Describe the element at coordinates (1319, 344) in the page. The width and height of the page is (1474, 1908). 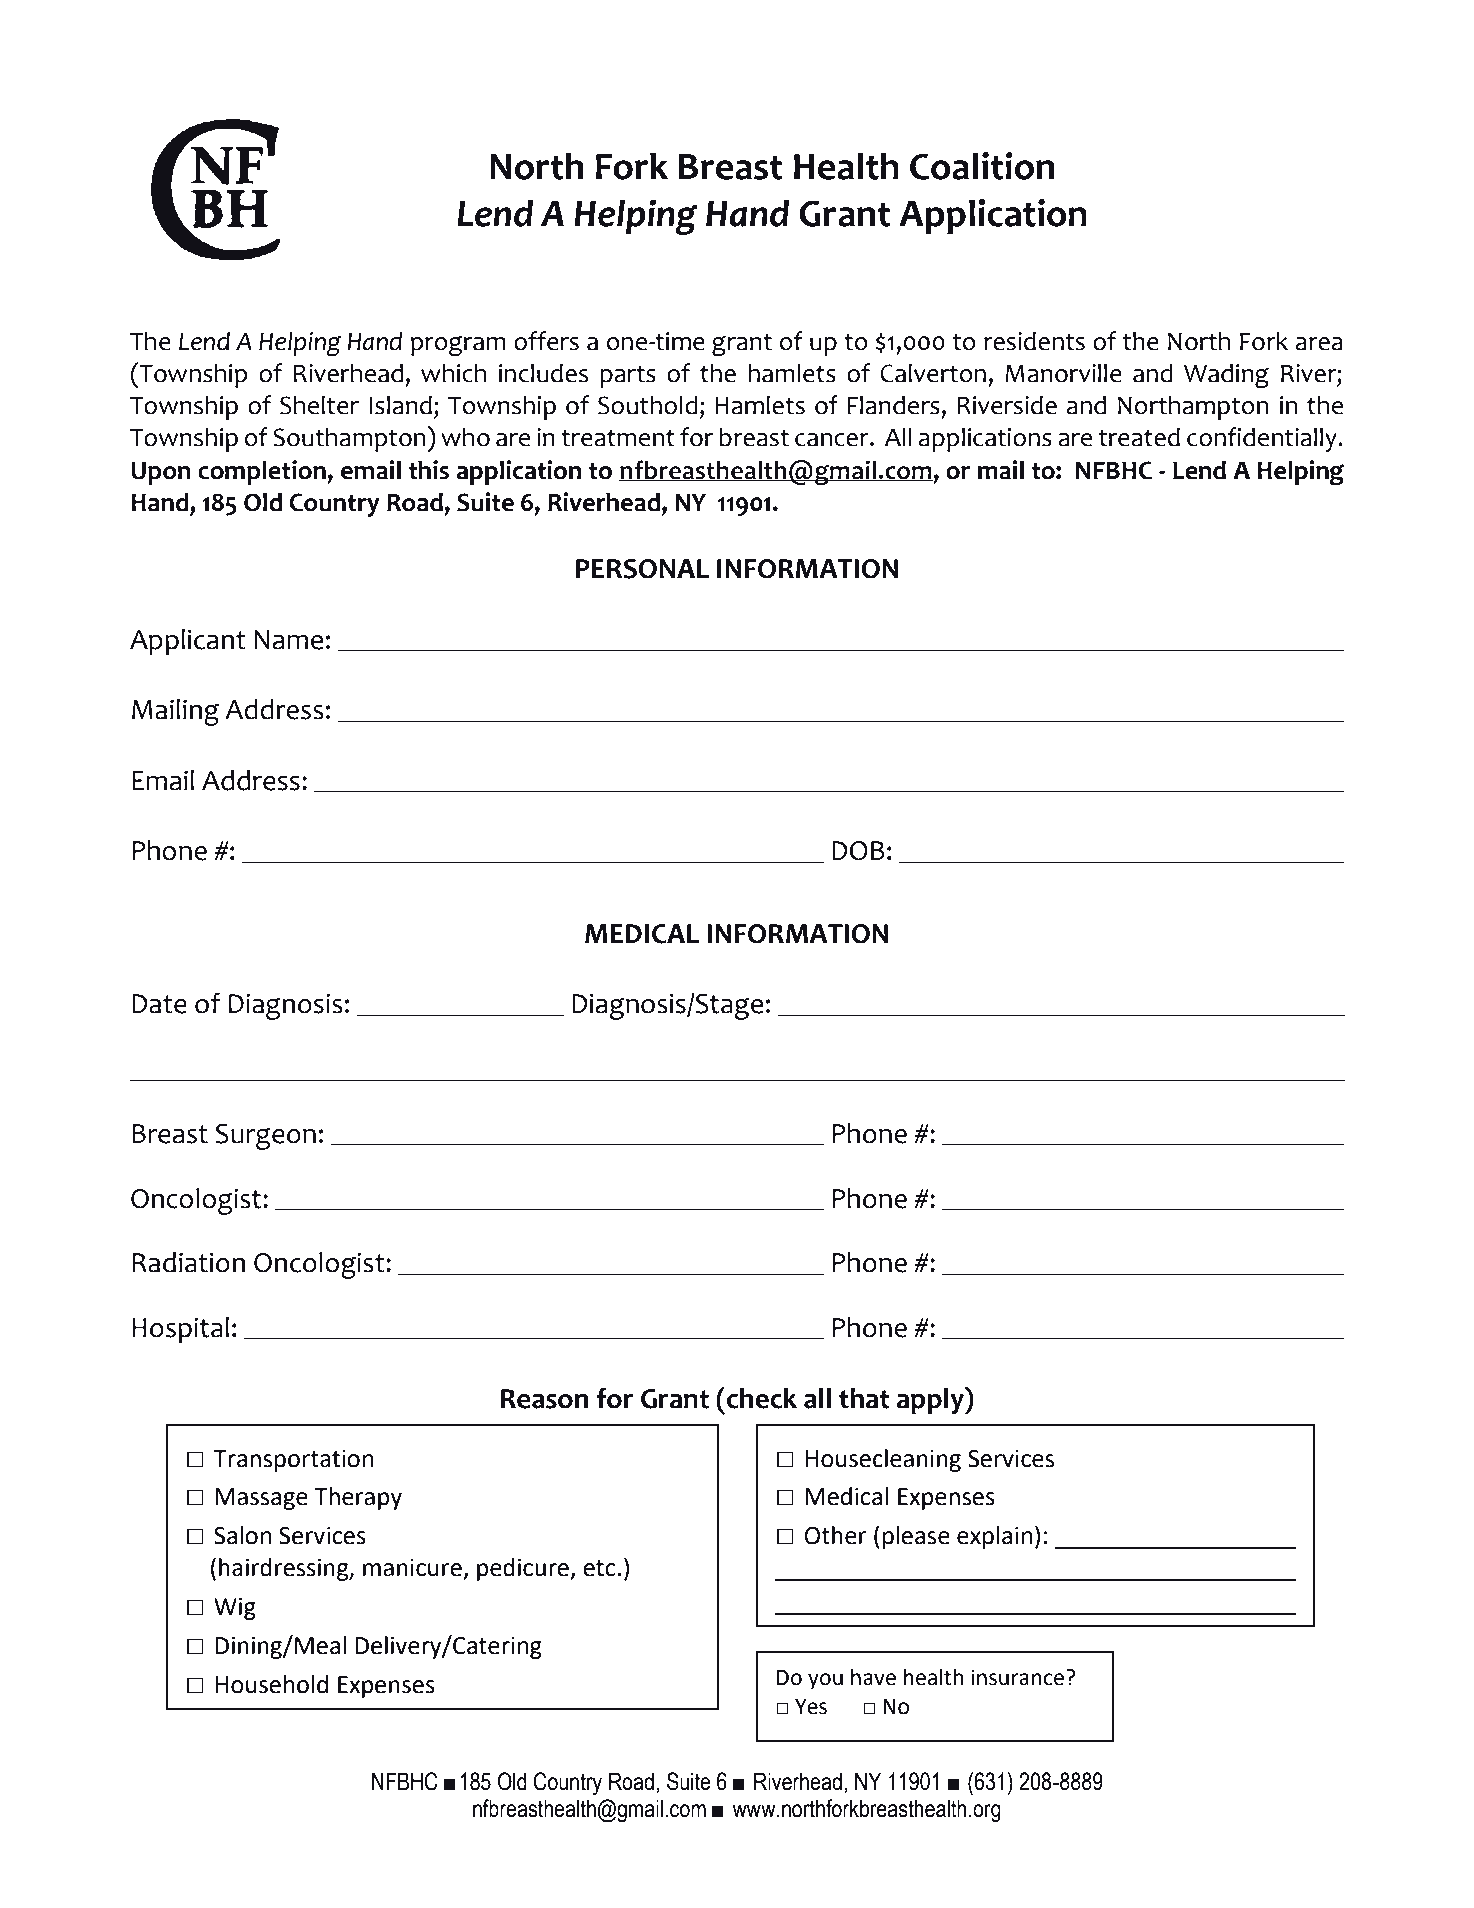
I see `area` at that location.
